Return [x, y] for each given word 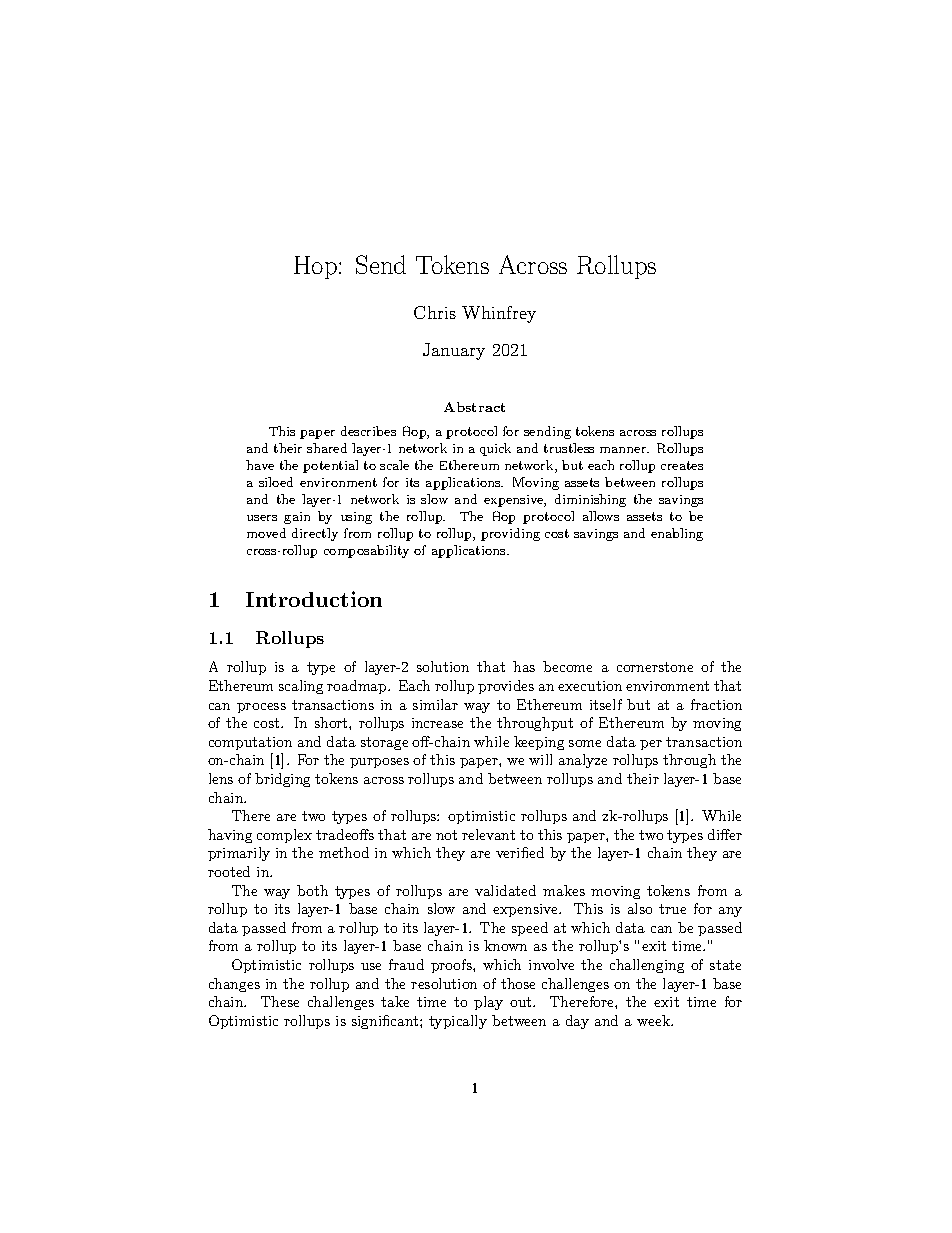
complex [284, 836]
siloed [276, 482]
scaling [301, 687]
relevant [488, 834]
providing [510, 534]
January [454, 351]
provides [506, 687]
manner [624, 450]
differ [725, 834]
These [280, 1001]
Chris [435, 312]
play [488, 1003]
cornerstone [655, 667]
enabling [677, 534]
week [654, 1020]
